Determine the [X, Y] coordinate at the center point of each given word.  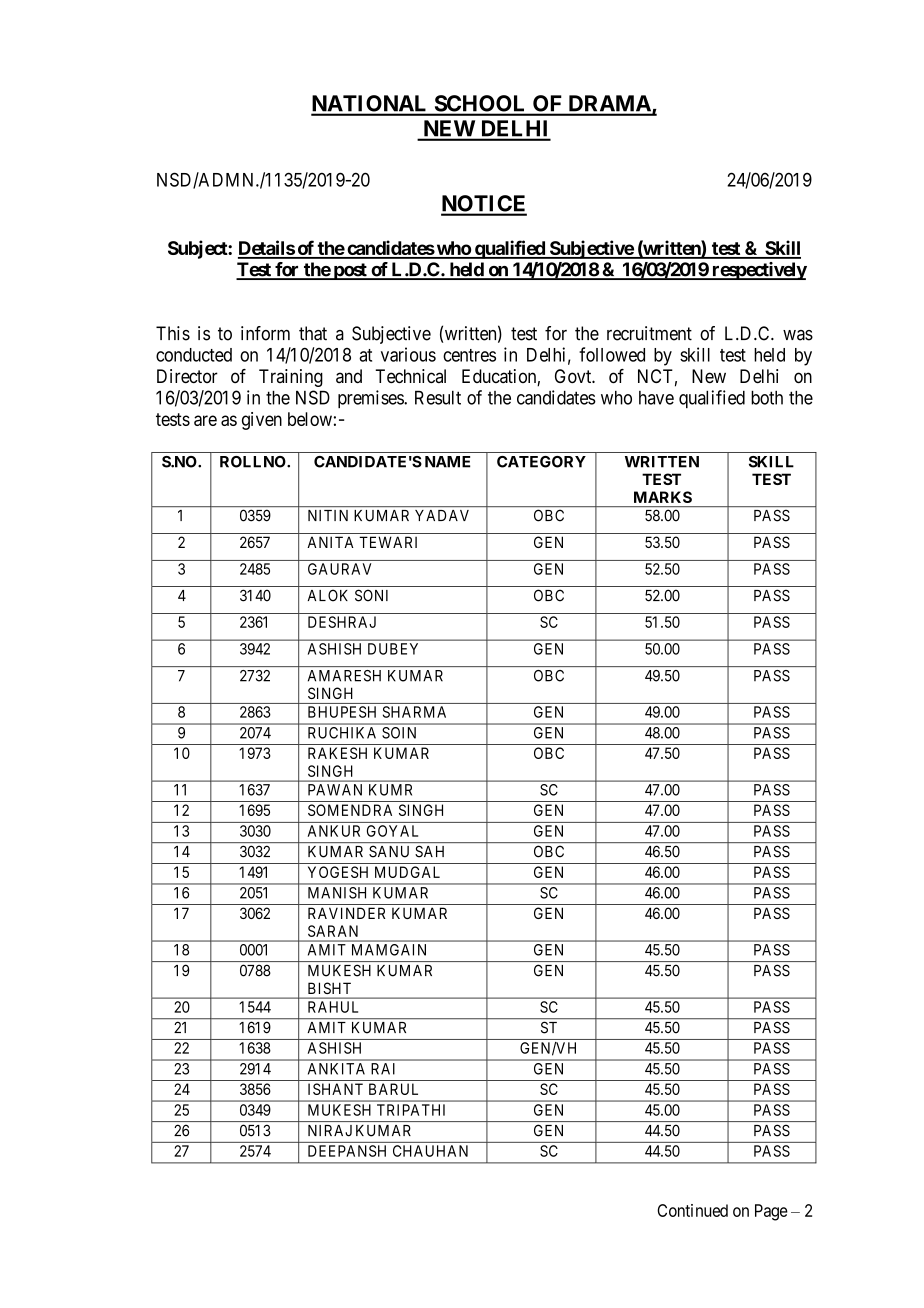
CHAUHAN [430, 1151]
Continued [692, 1210]
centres [469, 355]
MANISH [337, 893]
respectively [758, 271]
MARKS [663, 497]
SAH [429, 851]
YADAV [442, 515]
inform [265, 333]
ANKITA [336, 1069]
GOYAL [392, 831]
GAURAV [339, 569]
